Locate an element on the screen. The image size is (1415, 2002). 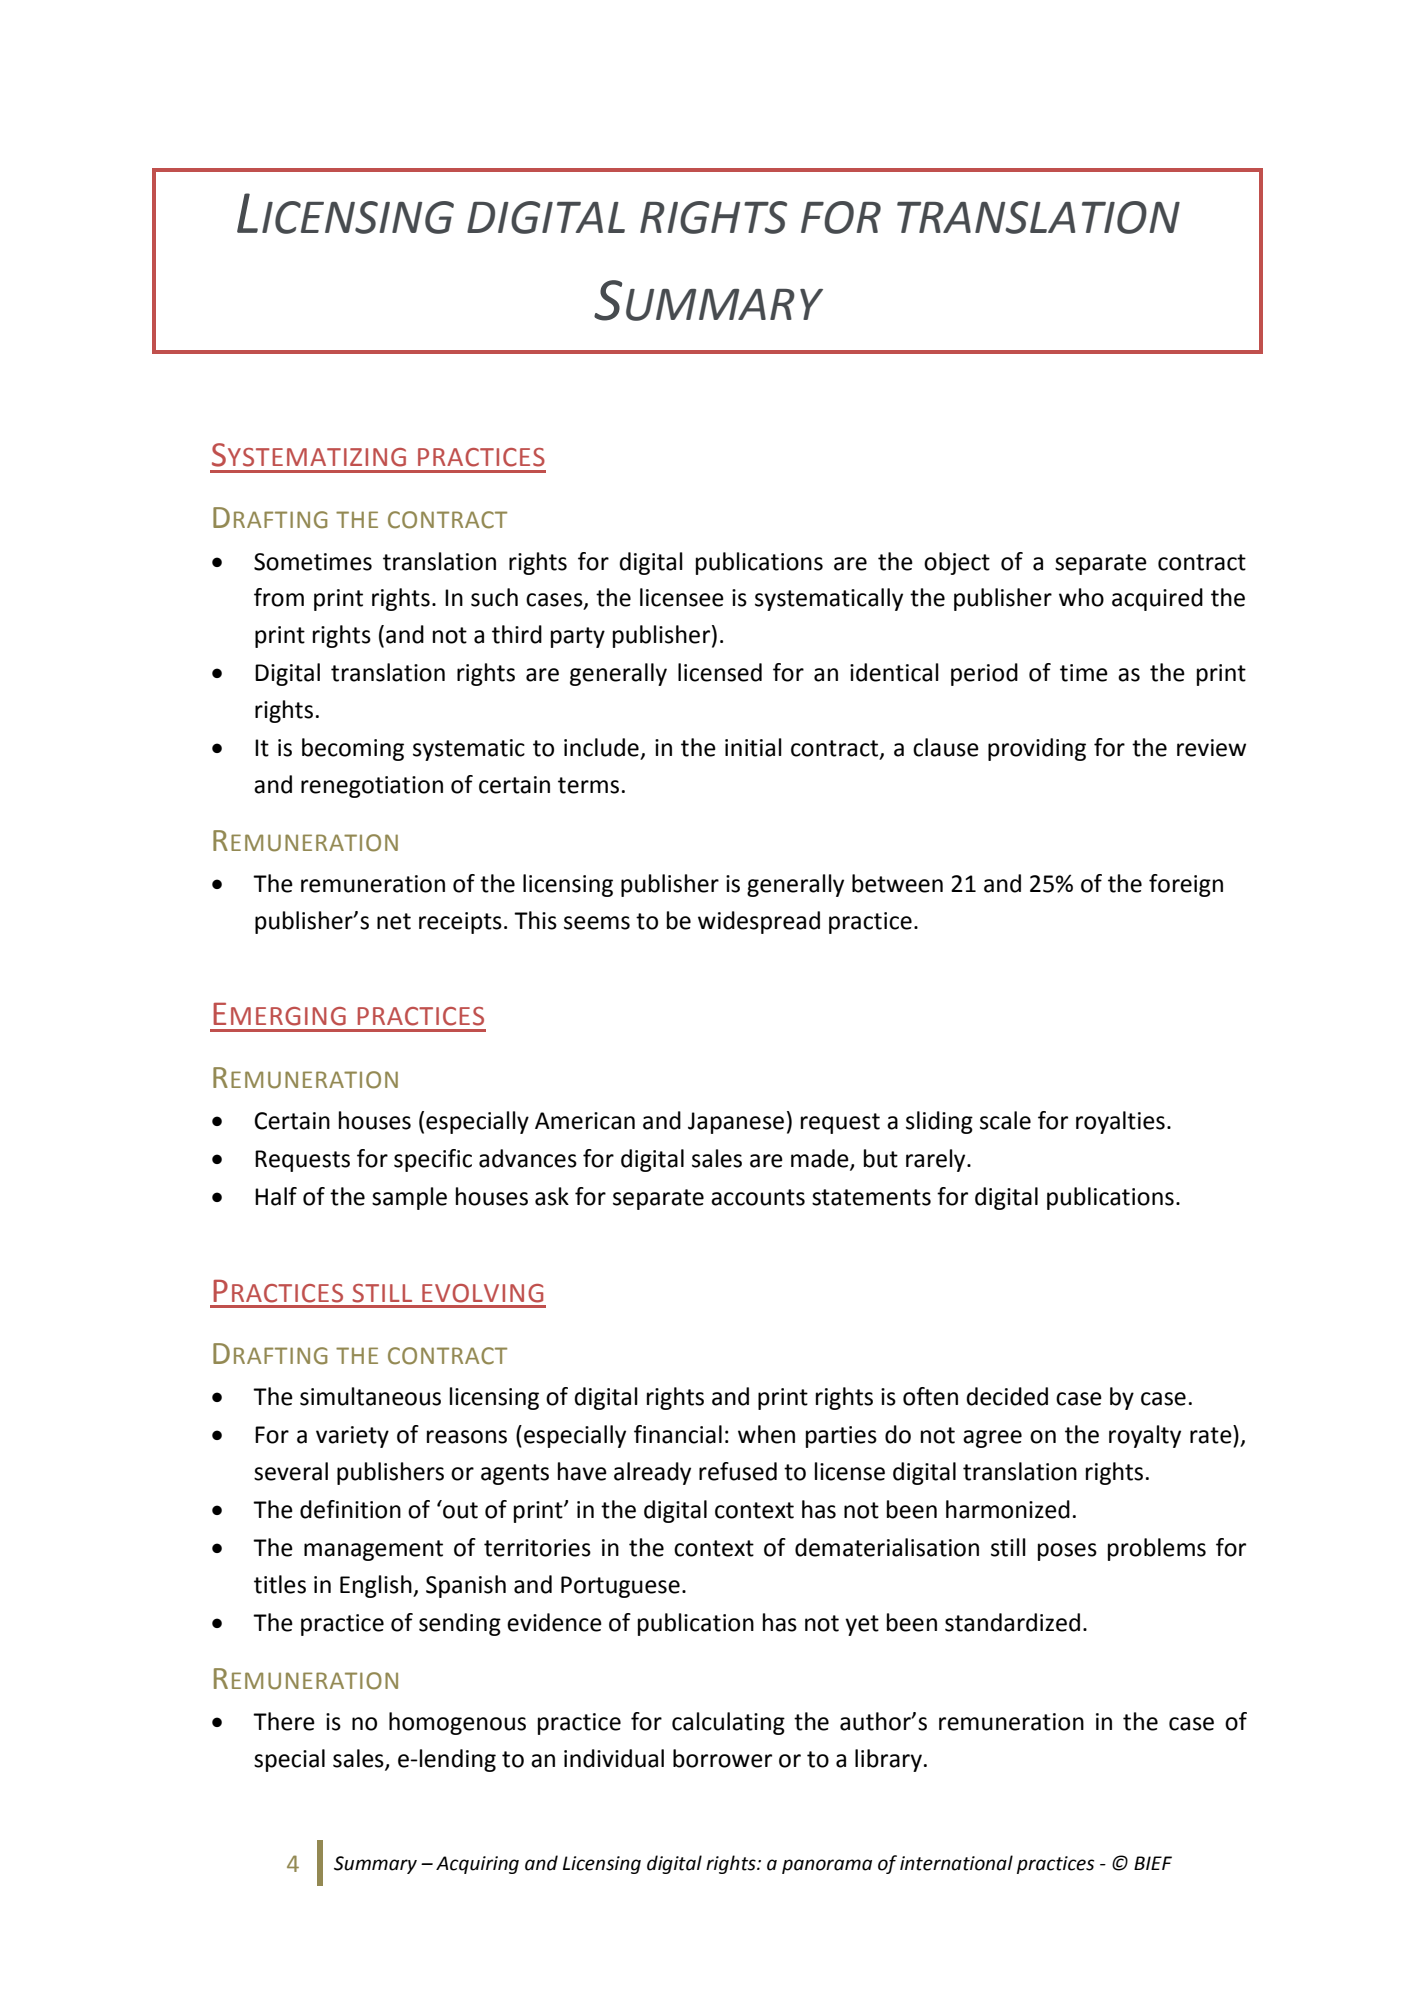
who is located at coordinates (1081, 597).
